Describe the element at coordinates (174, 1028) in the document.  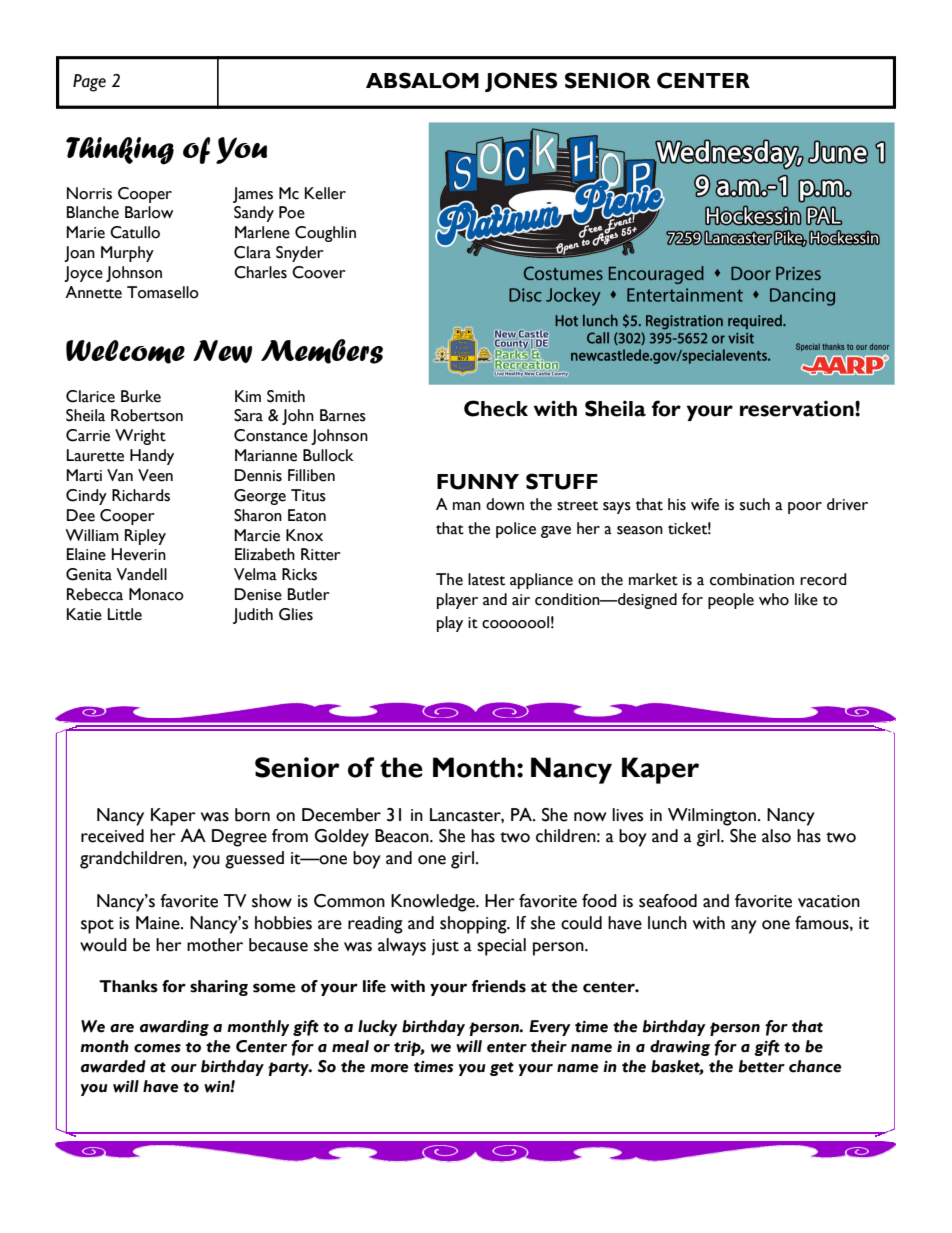
I see `awarding` at that location.
